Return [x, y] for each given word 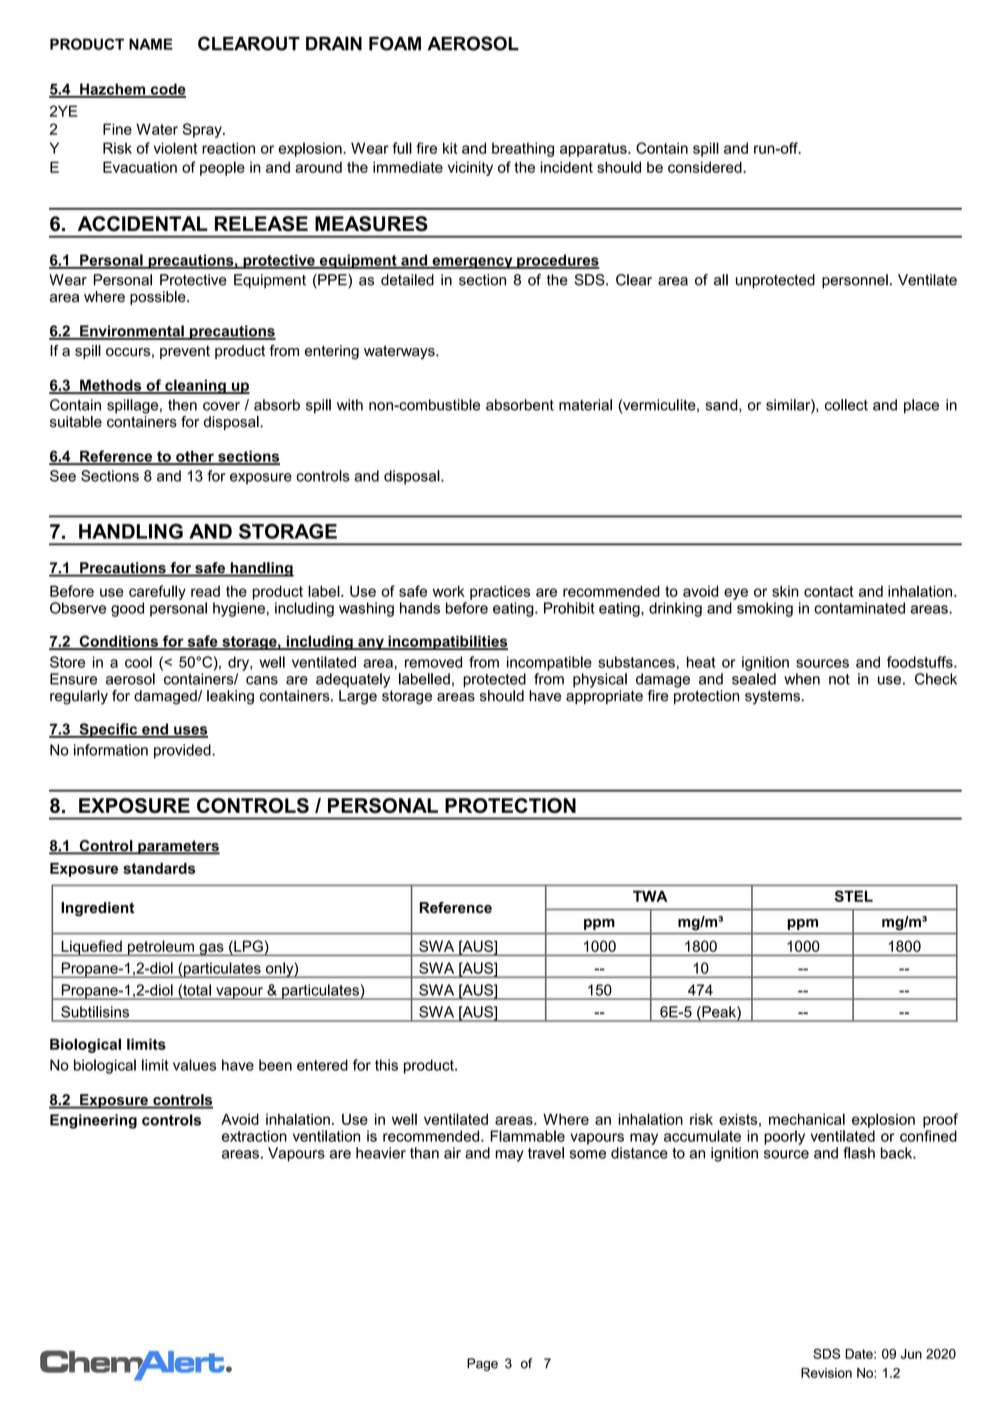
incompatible [549, 663]
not [839, 679]
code [167, 90]
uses [190, 731]
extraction [254, 1136]
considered [706, 167]
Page [482, 1364]
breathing [523, 149]
